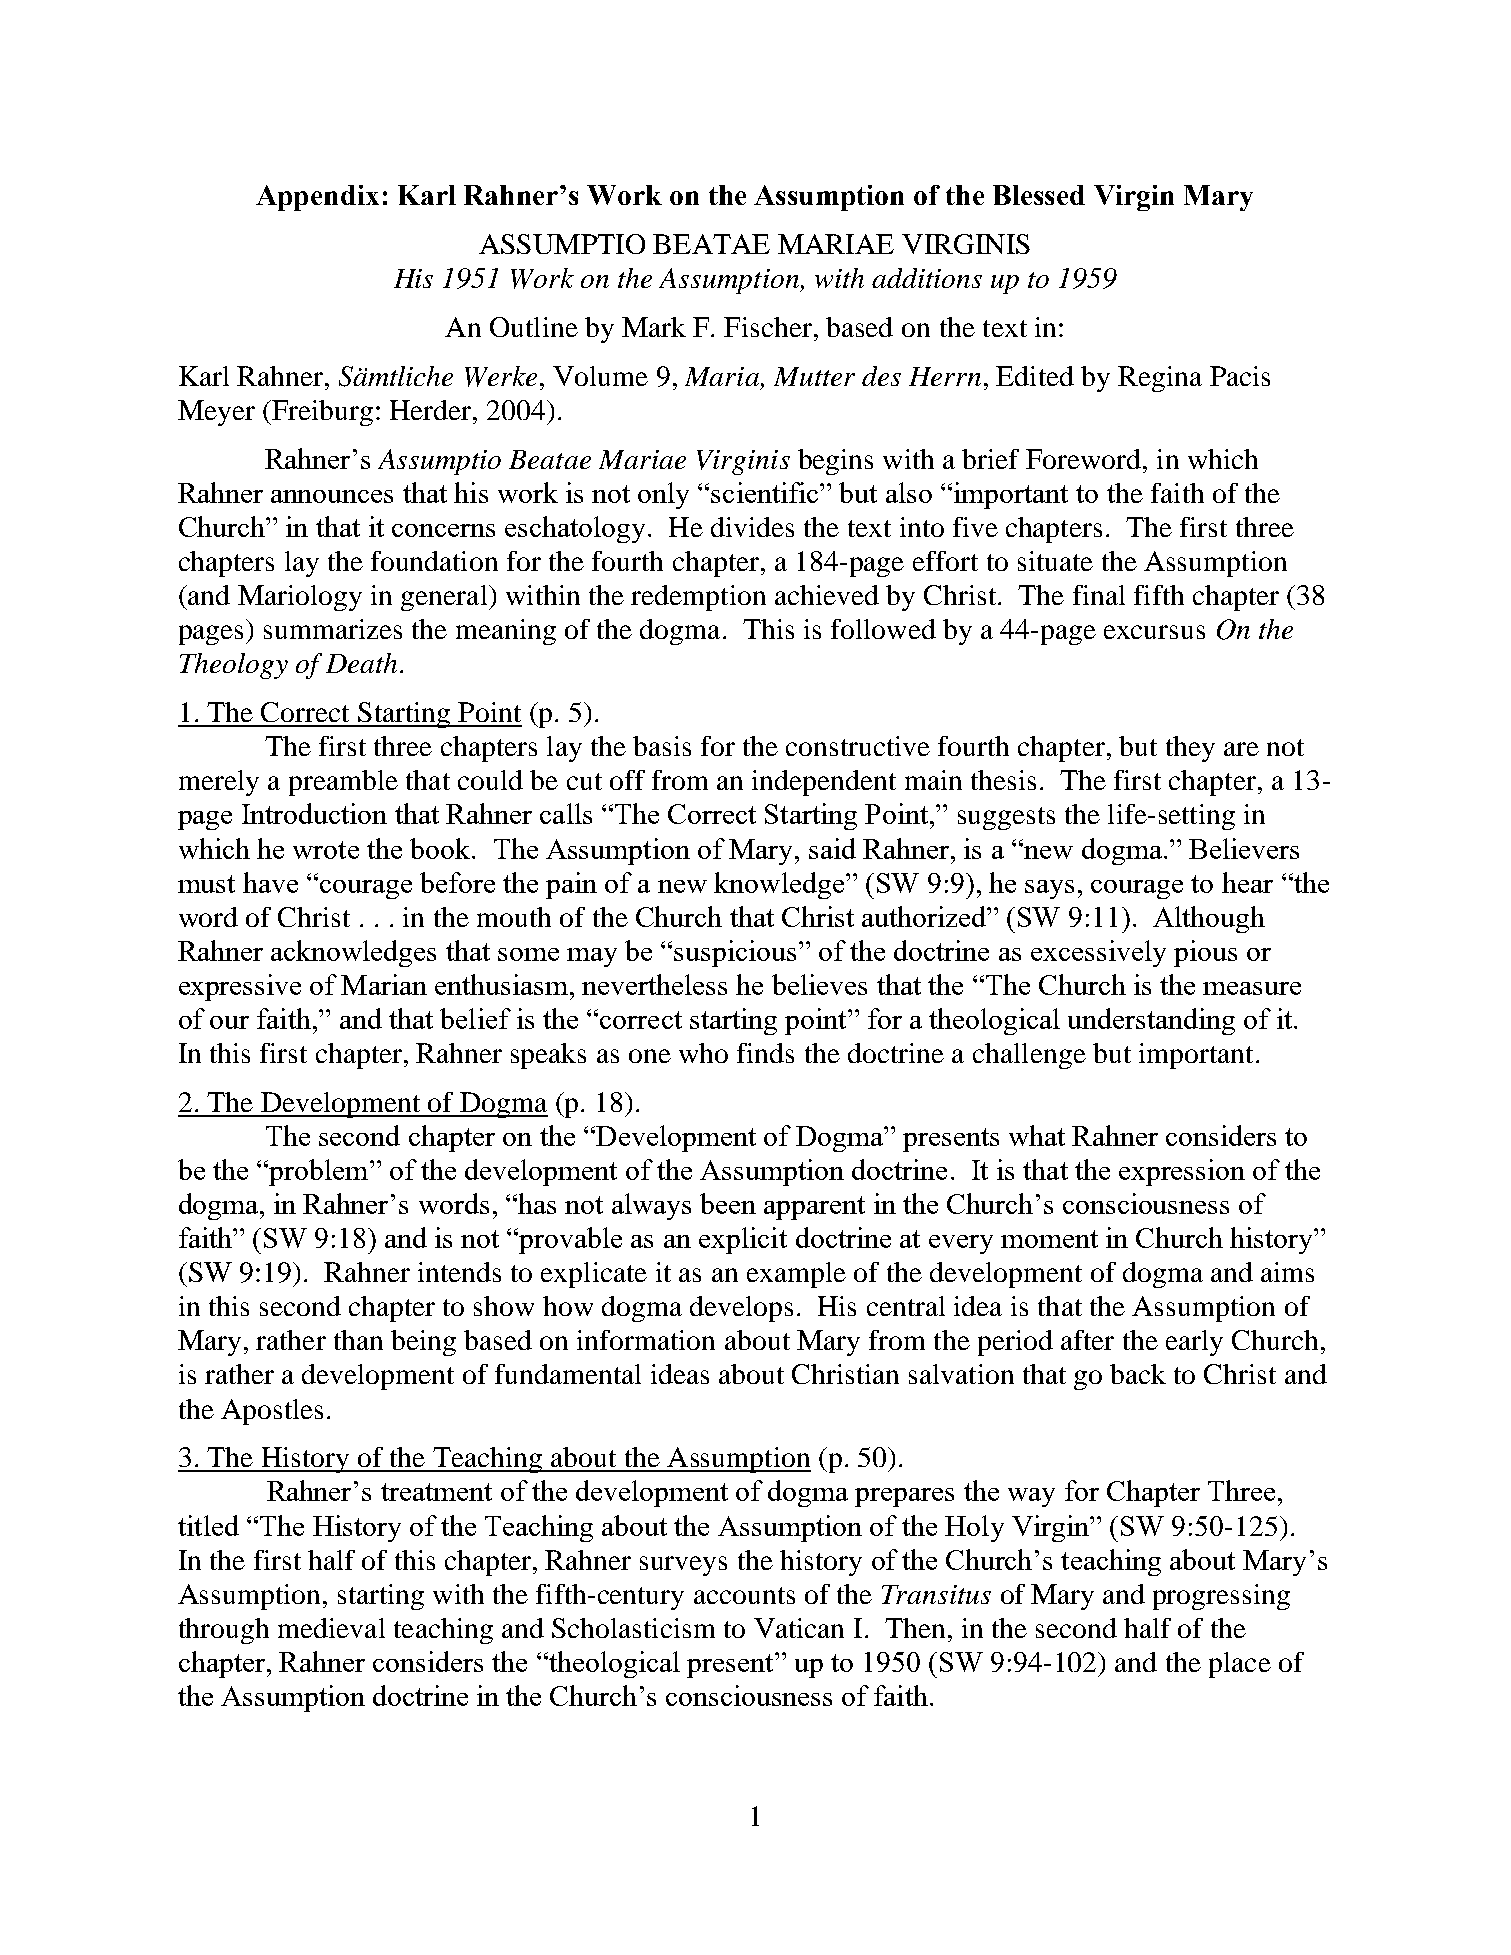  What do you see at coordinates (662, 746) in the image?
I see `basis` at bounding box center [662, 746].
